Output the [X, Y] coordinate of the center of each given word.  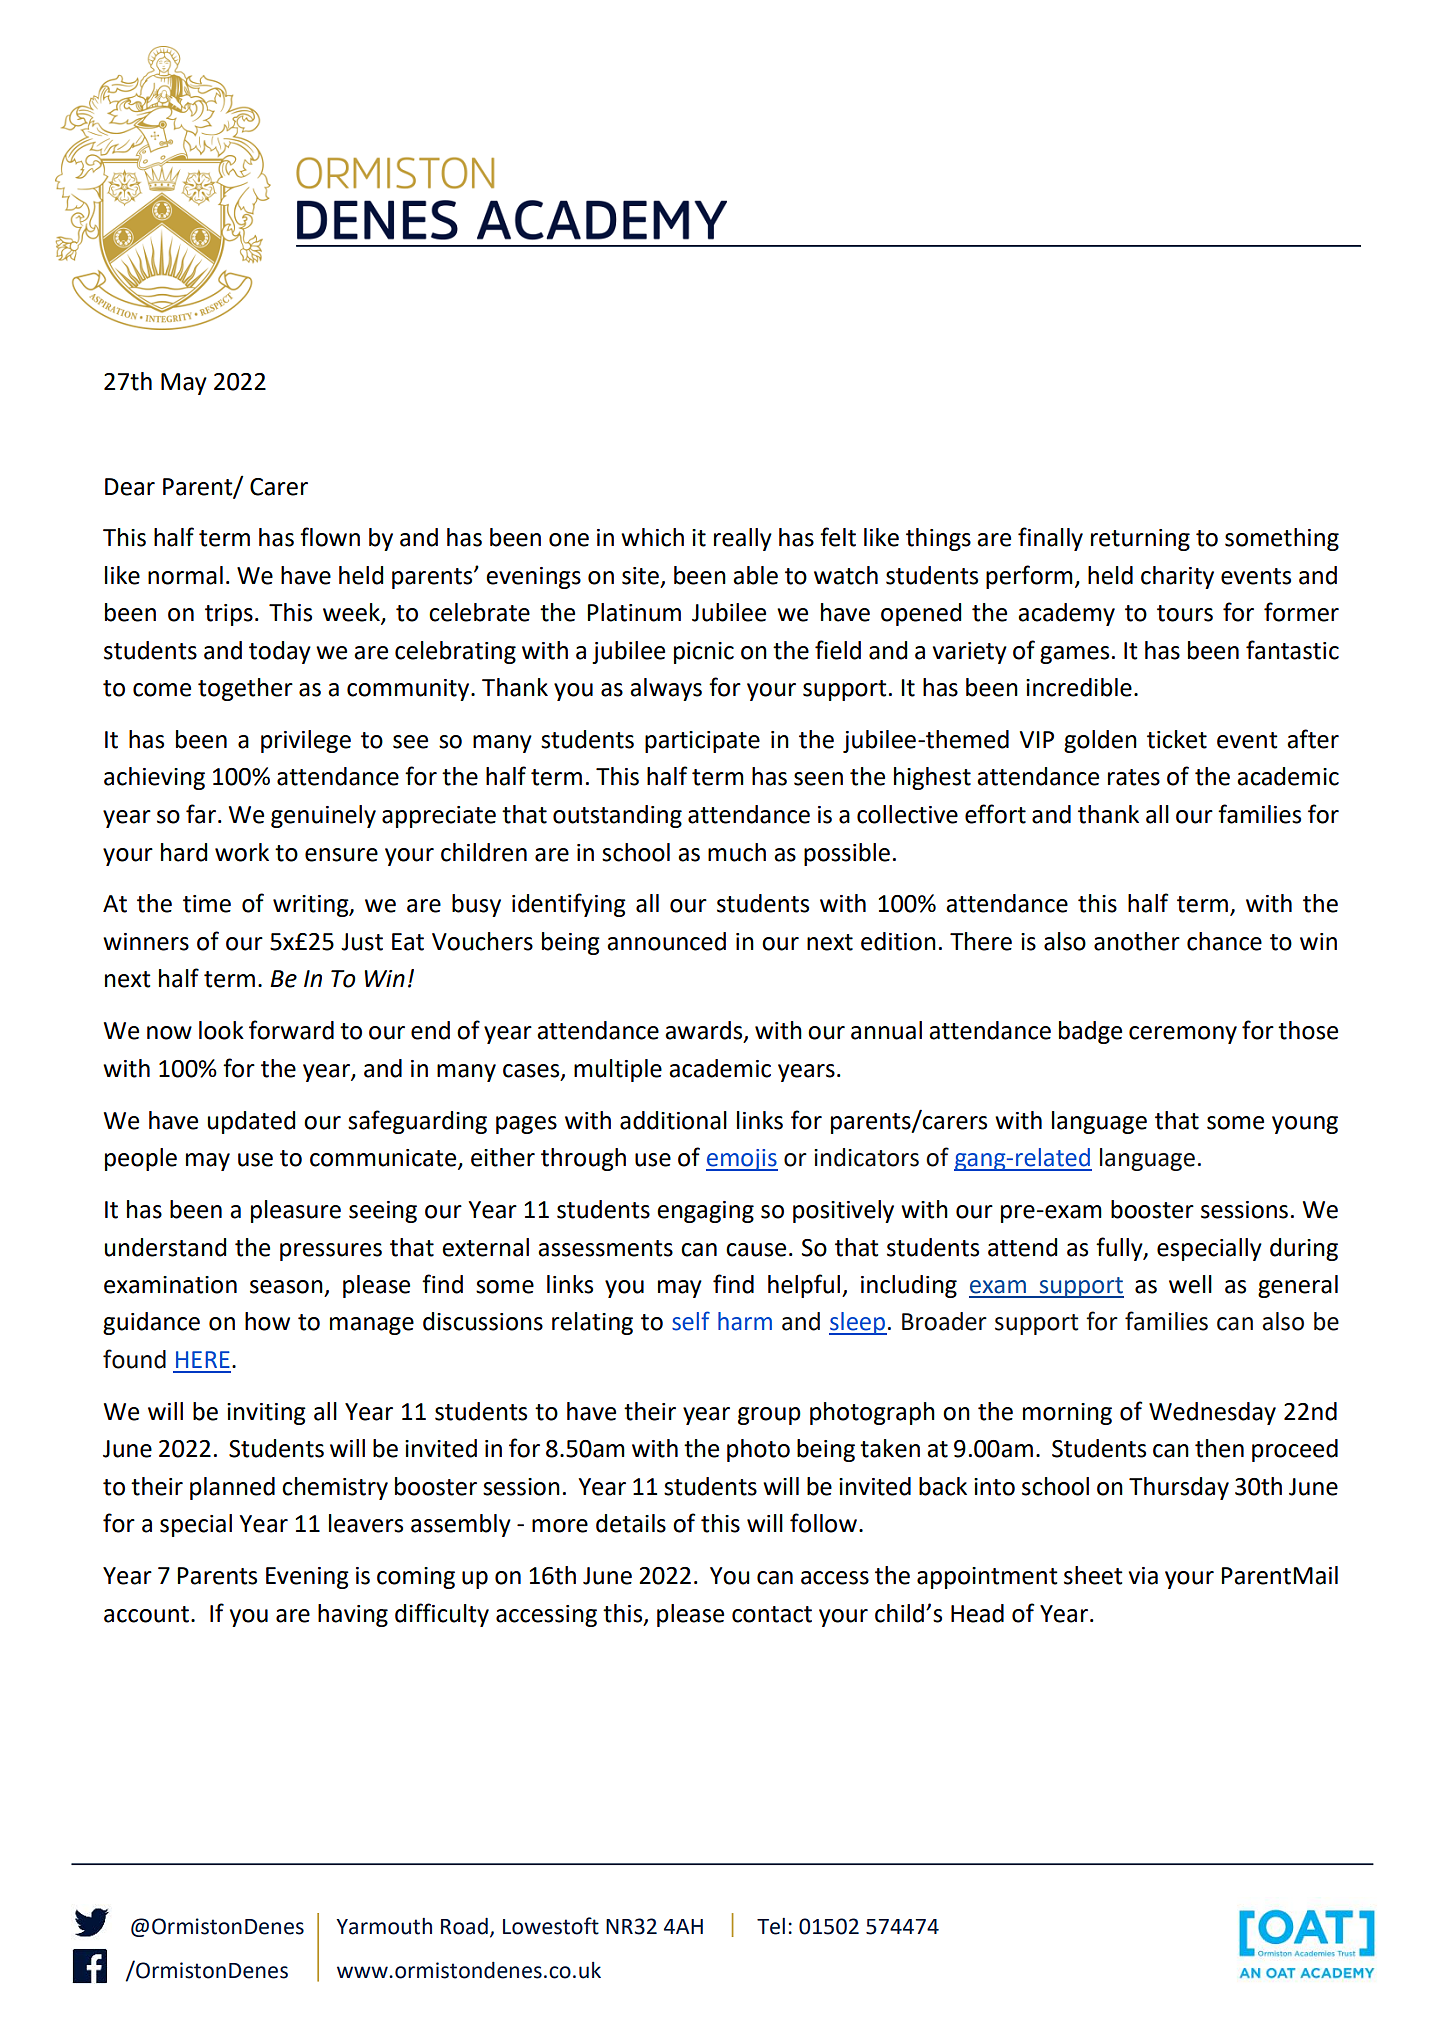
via [1143, 1576]
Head [977, 1613]
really [743, 539]
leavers [366, 1523]
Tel [771, 1926]
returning [1140, 540]
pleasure [296, 1211]
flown [330, 537]
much [737, 852]
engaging [705, 1212]
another [1137, 941]
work [242, 852]
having [353, 1615]
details [631, 1523]
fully [1120, 1249]
